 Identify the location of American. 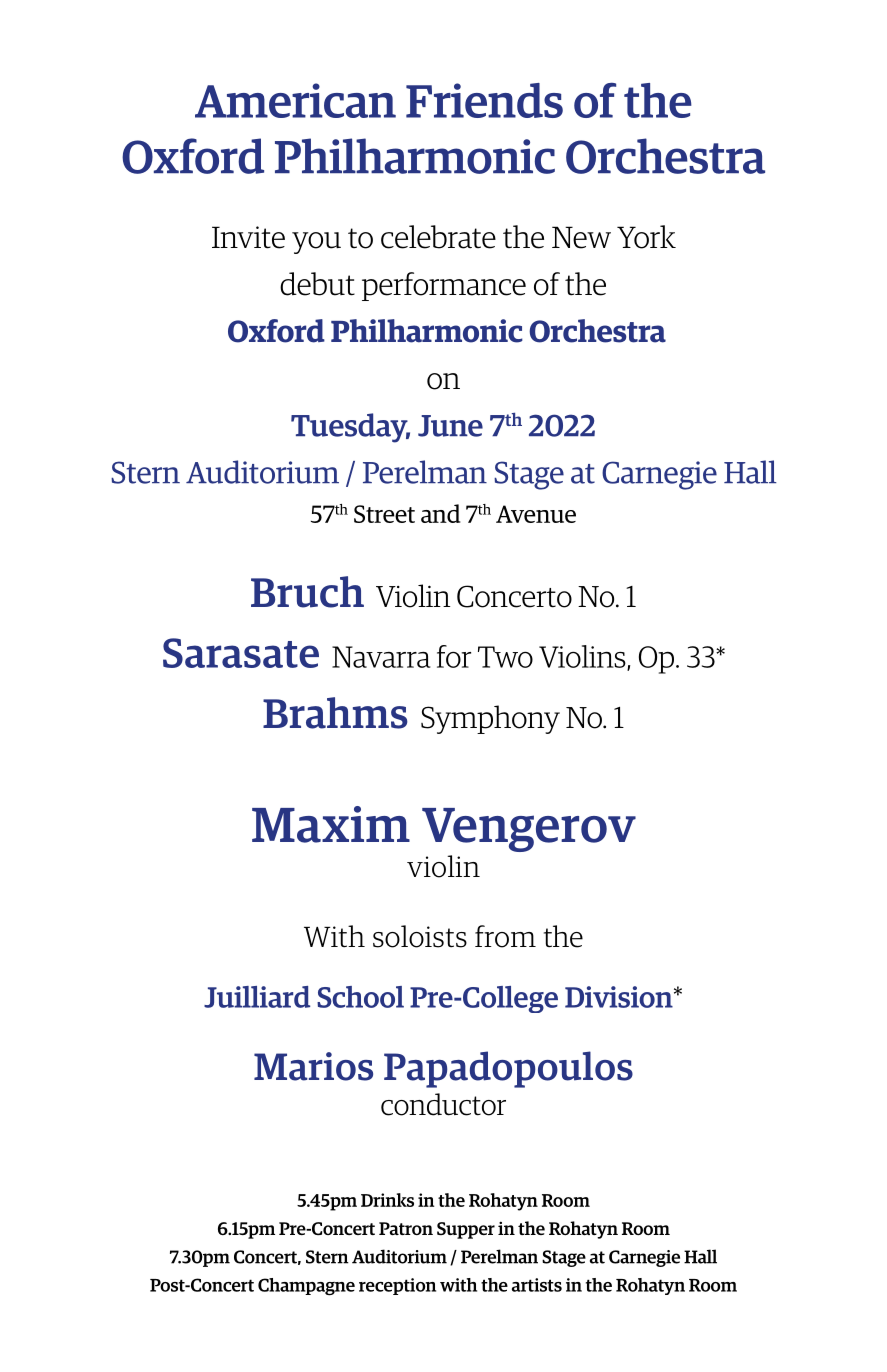
(295, 100).
